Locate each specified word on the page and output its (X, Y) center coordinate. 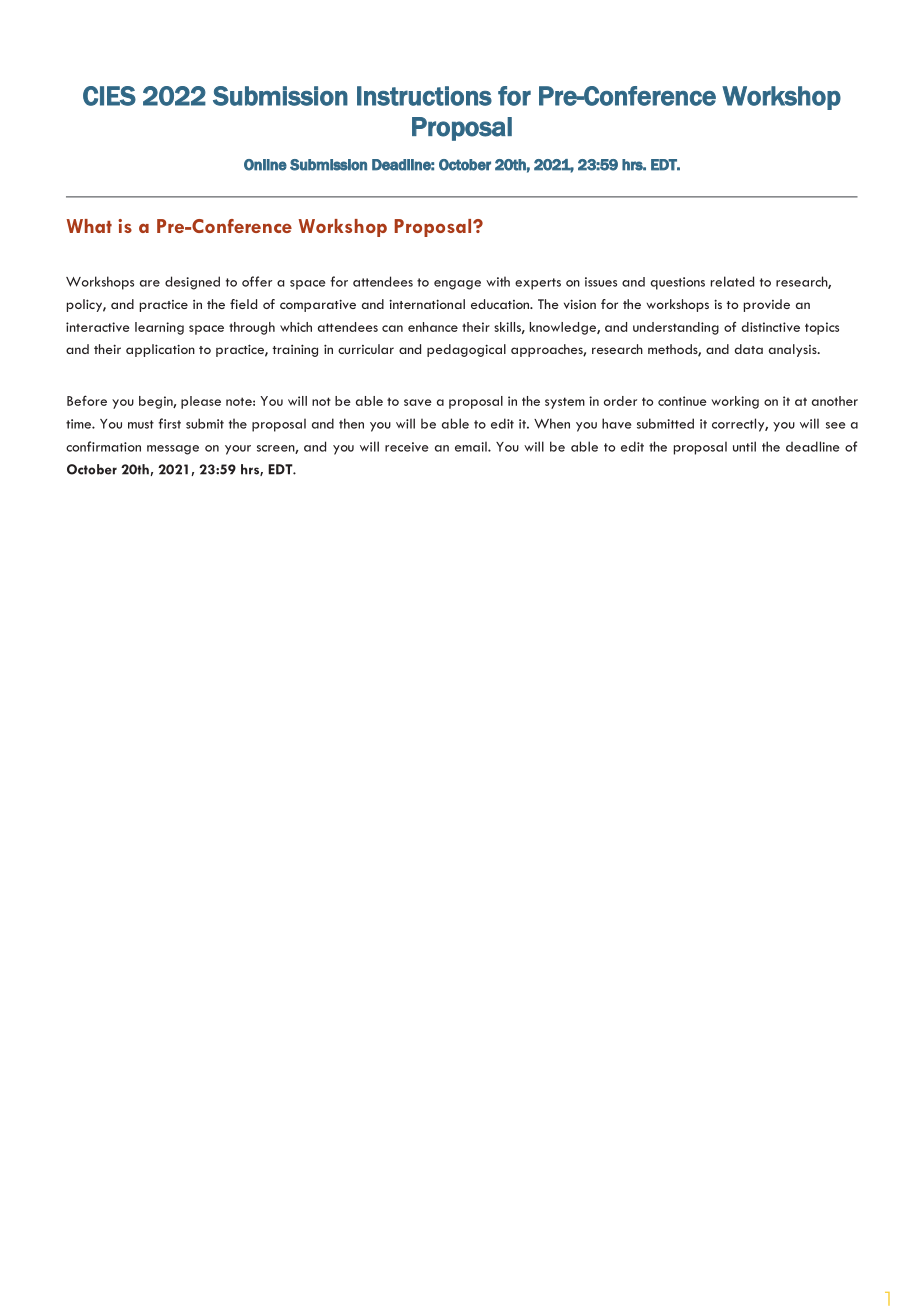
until (744, 446)
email (472, 446)
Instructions (424, 96)
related (732, 281)
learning (159, 328)
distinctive (770, 327)
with (498, 282)
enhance (433, 327)
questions (677, 283)
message (173, 450)
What (89, 226)
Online (265, 165)
